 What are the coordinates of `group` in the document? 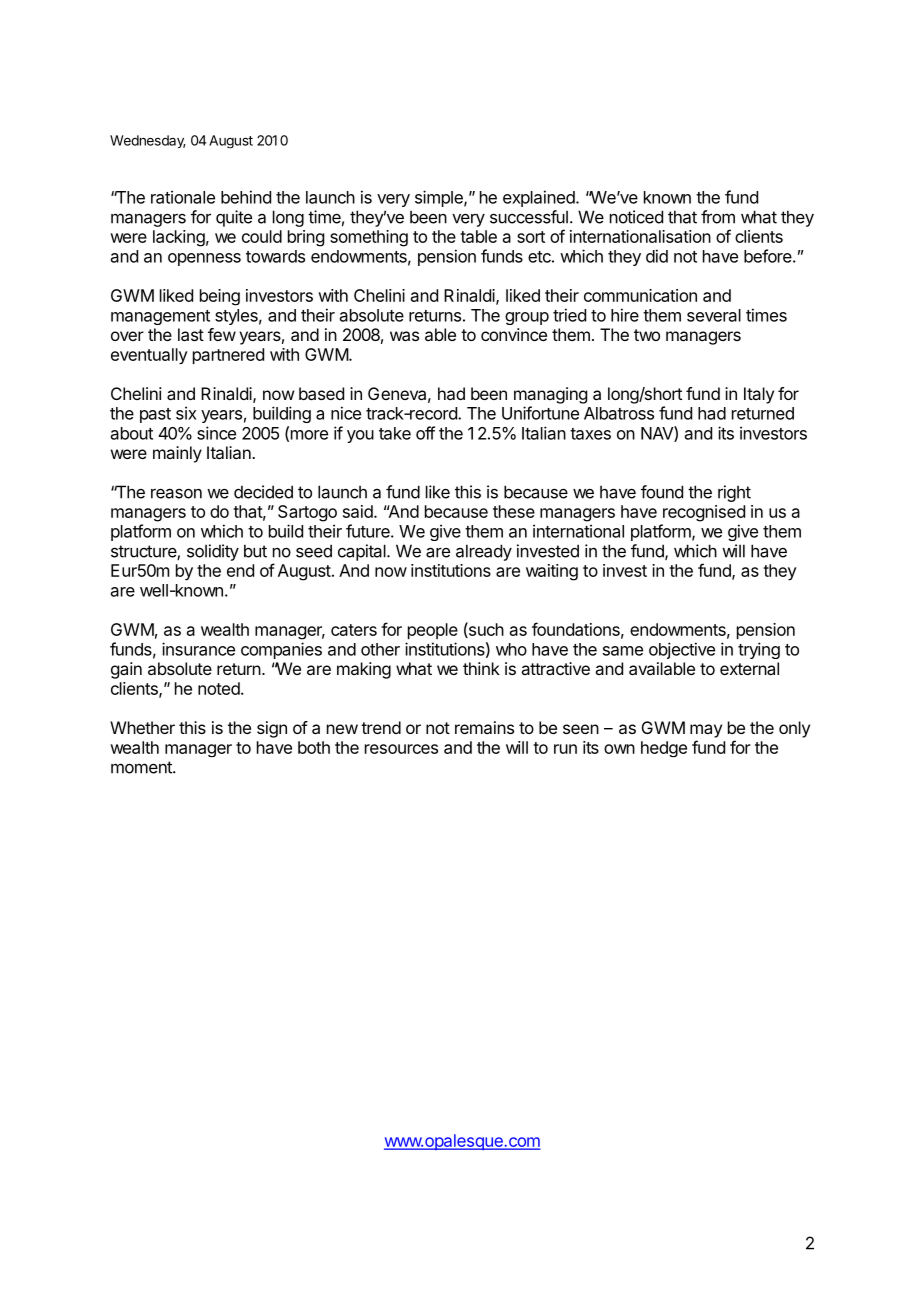 It's located at (527, 318).
